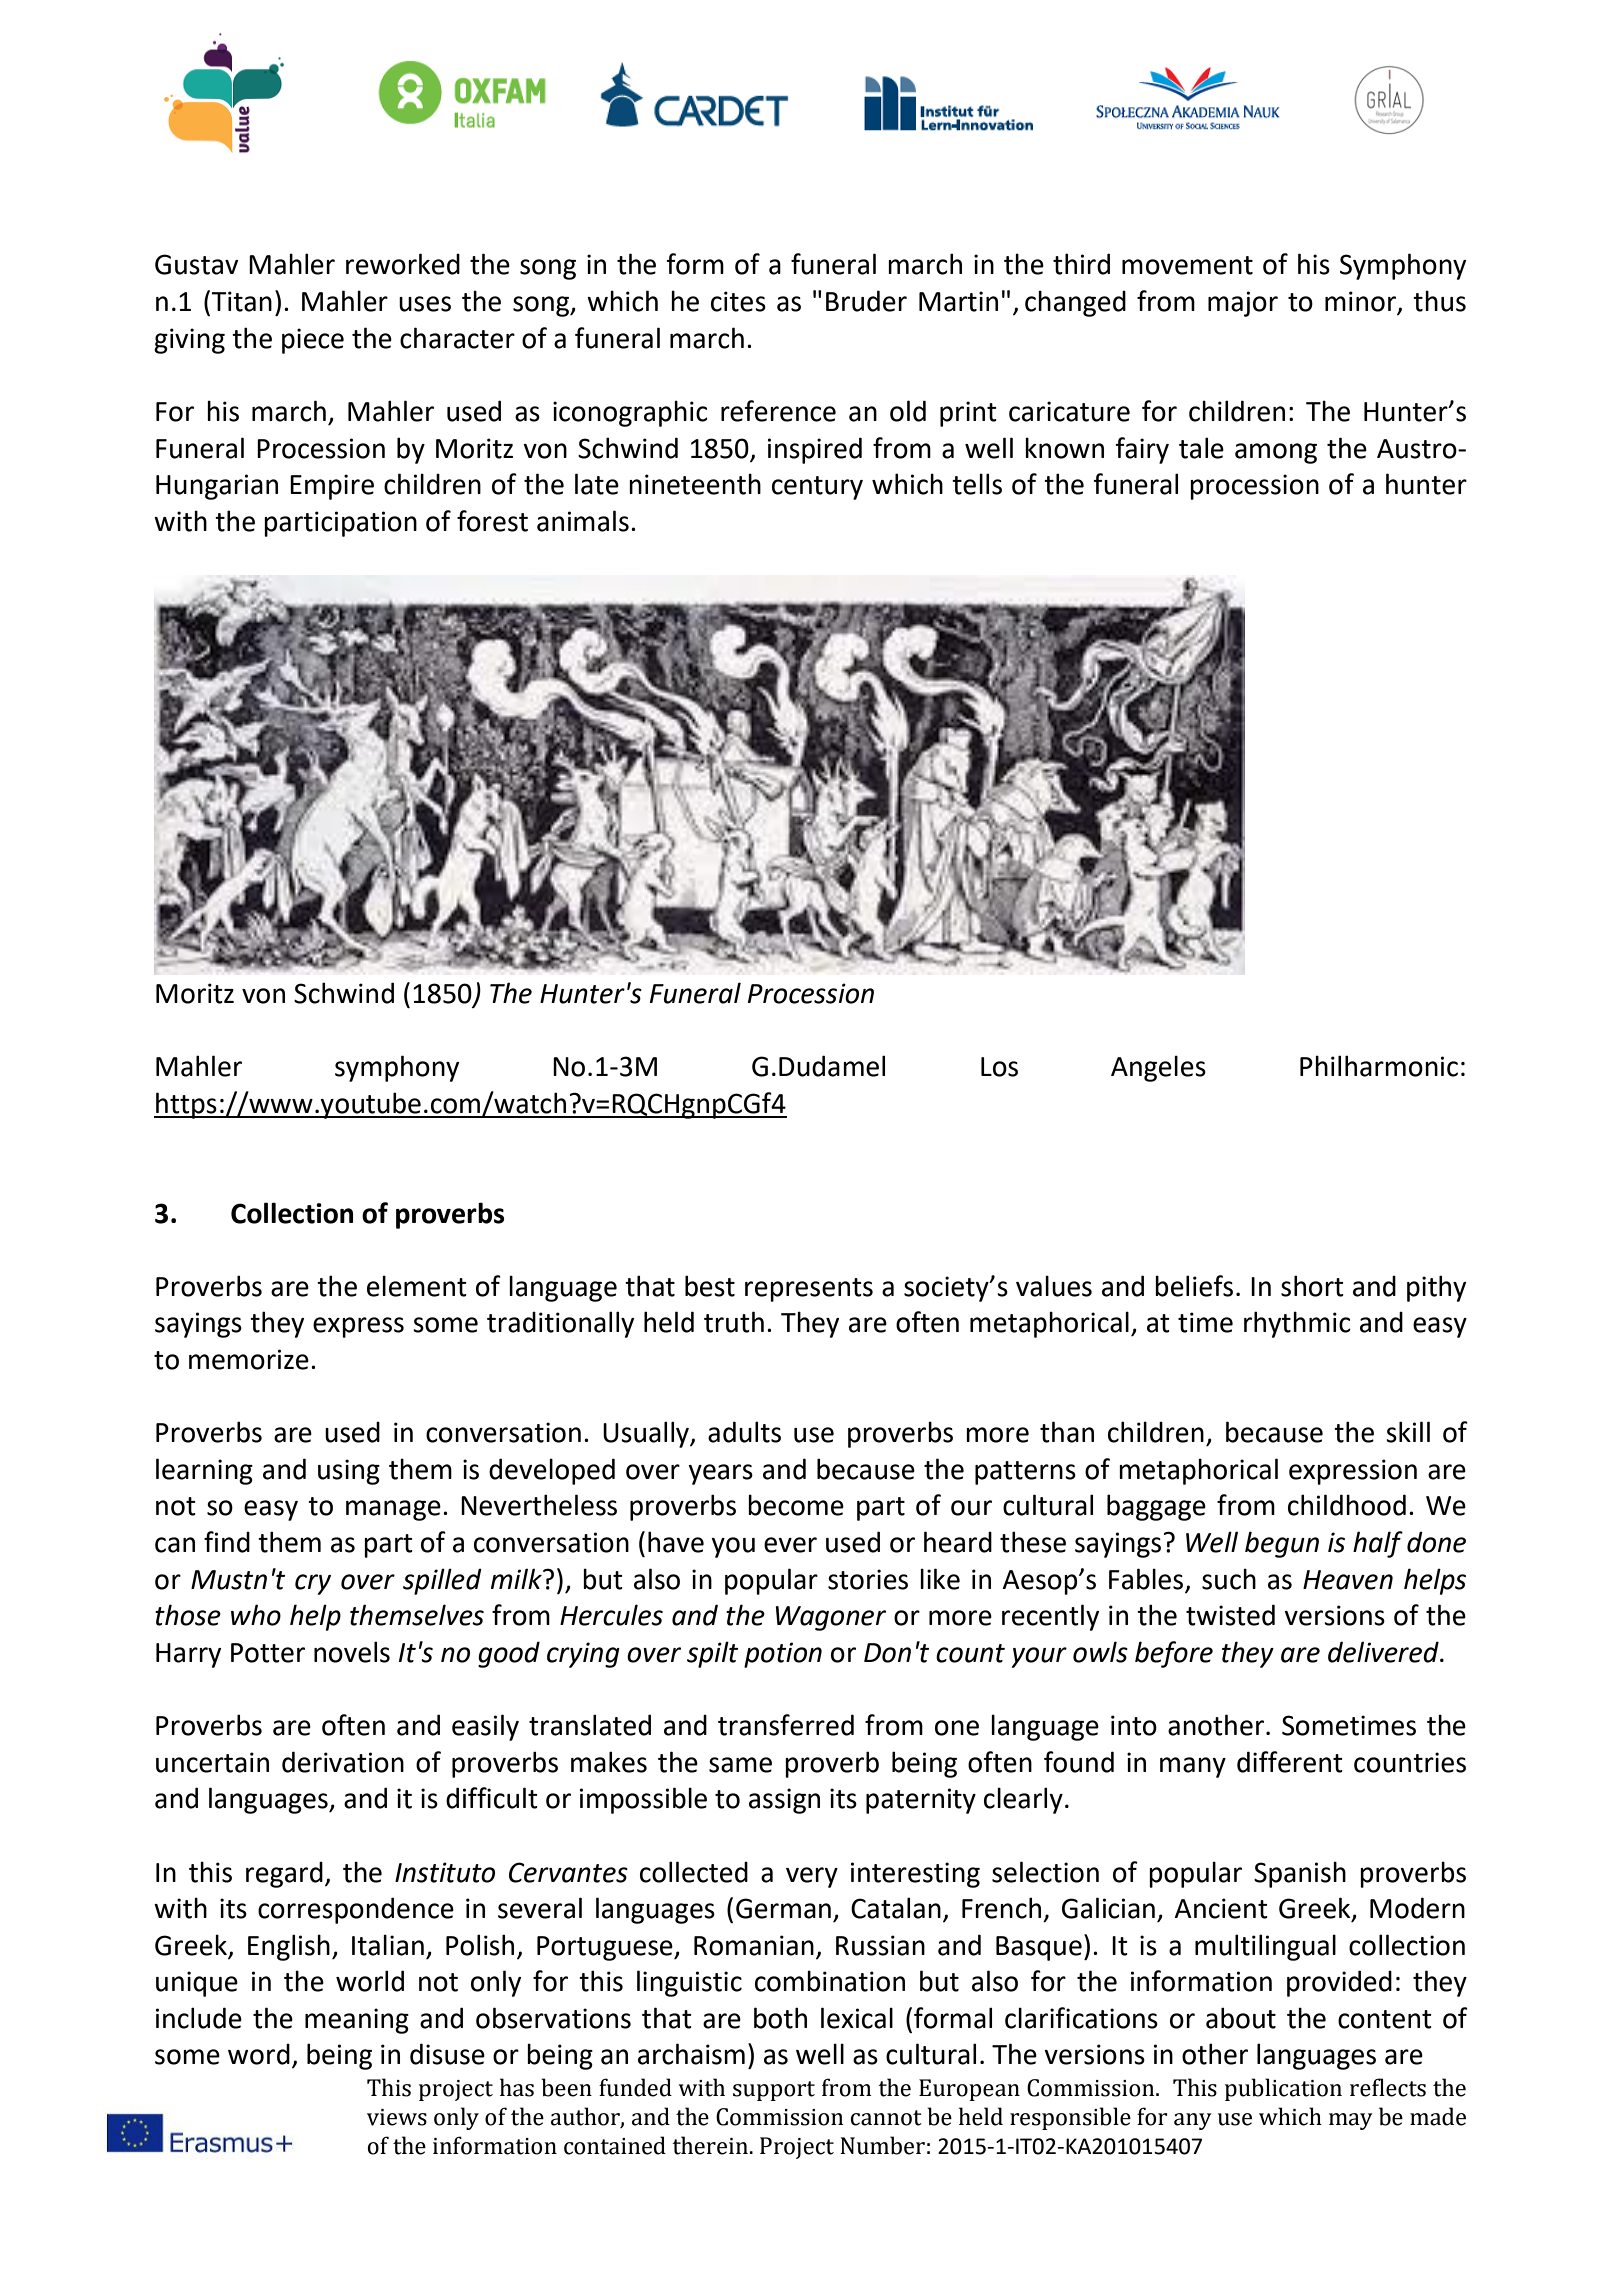  What do you see at coordinates (313, 341) in the screenshot?
I see `piece` at bounding box center [313, 341].
